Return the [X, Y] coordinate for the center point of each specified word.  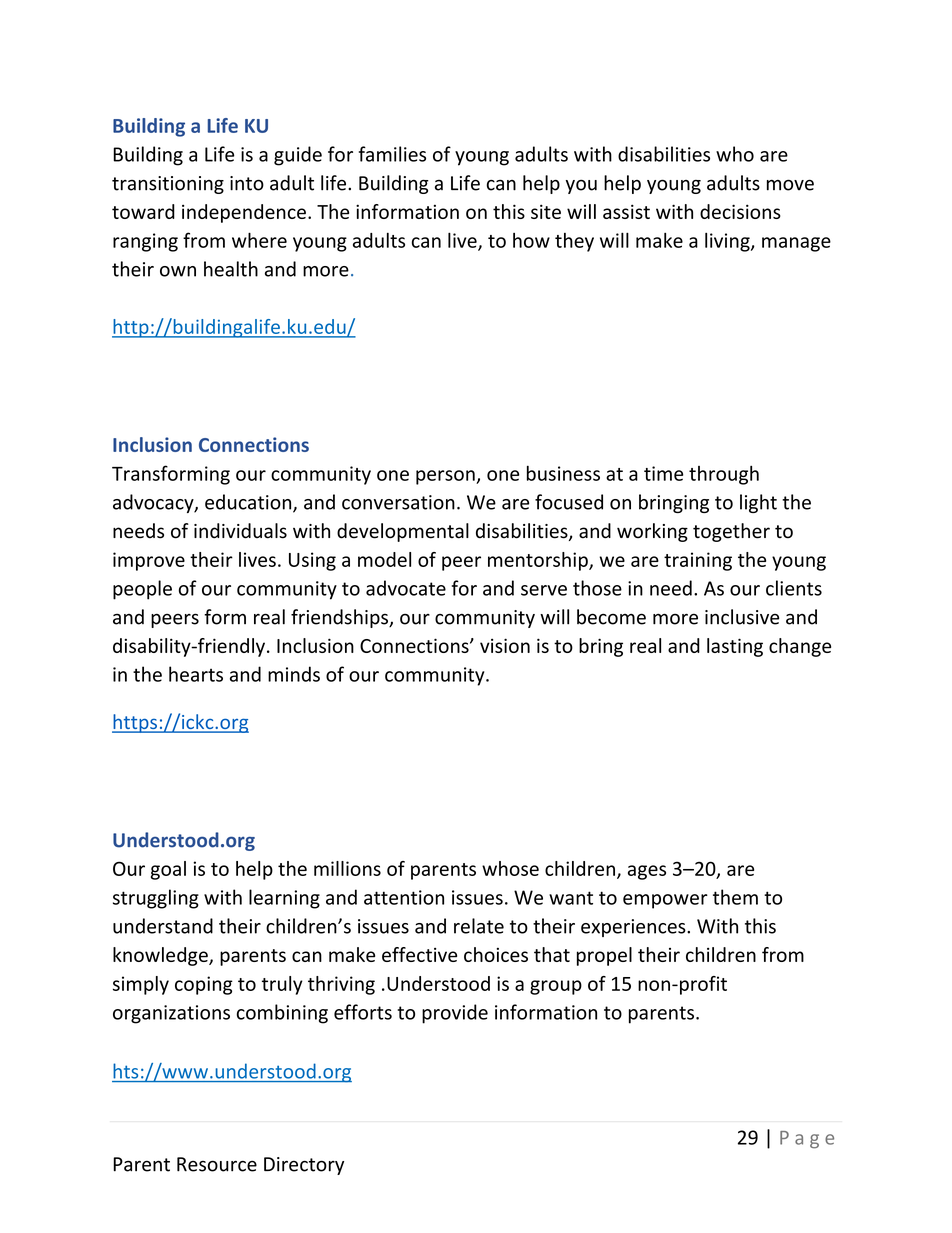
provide [455, 1014]
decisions [740, 211]
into [247, 183]
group [556, 987]
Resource [217, 1164]
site [546, 211]
